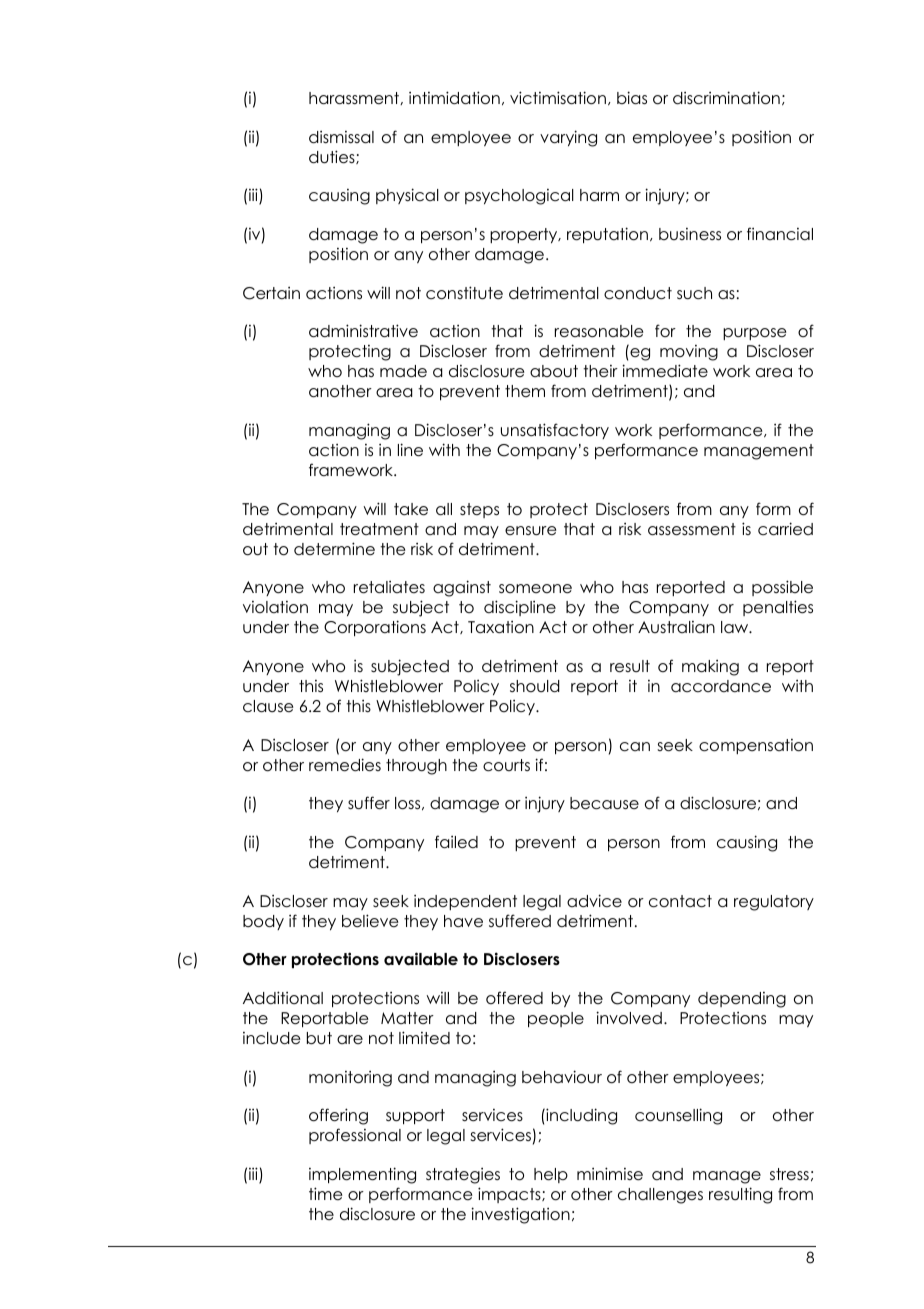 This screenshot has height=1309, width=924. What do you see at coordinates (535, 686) in the screenshot?
I see `should` at bounding box center [535, 686].
